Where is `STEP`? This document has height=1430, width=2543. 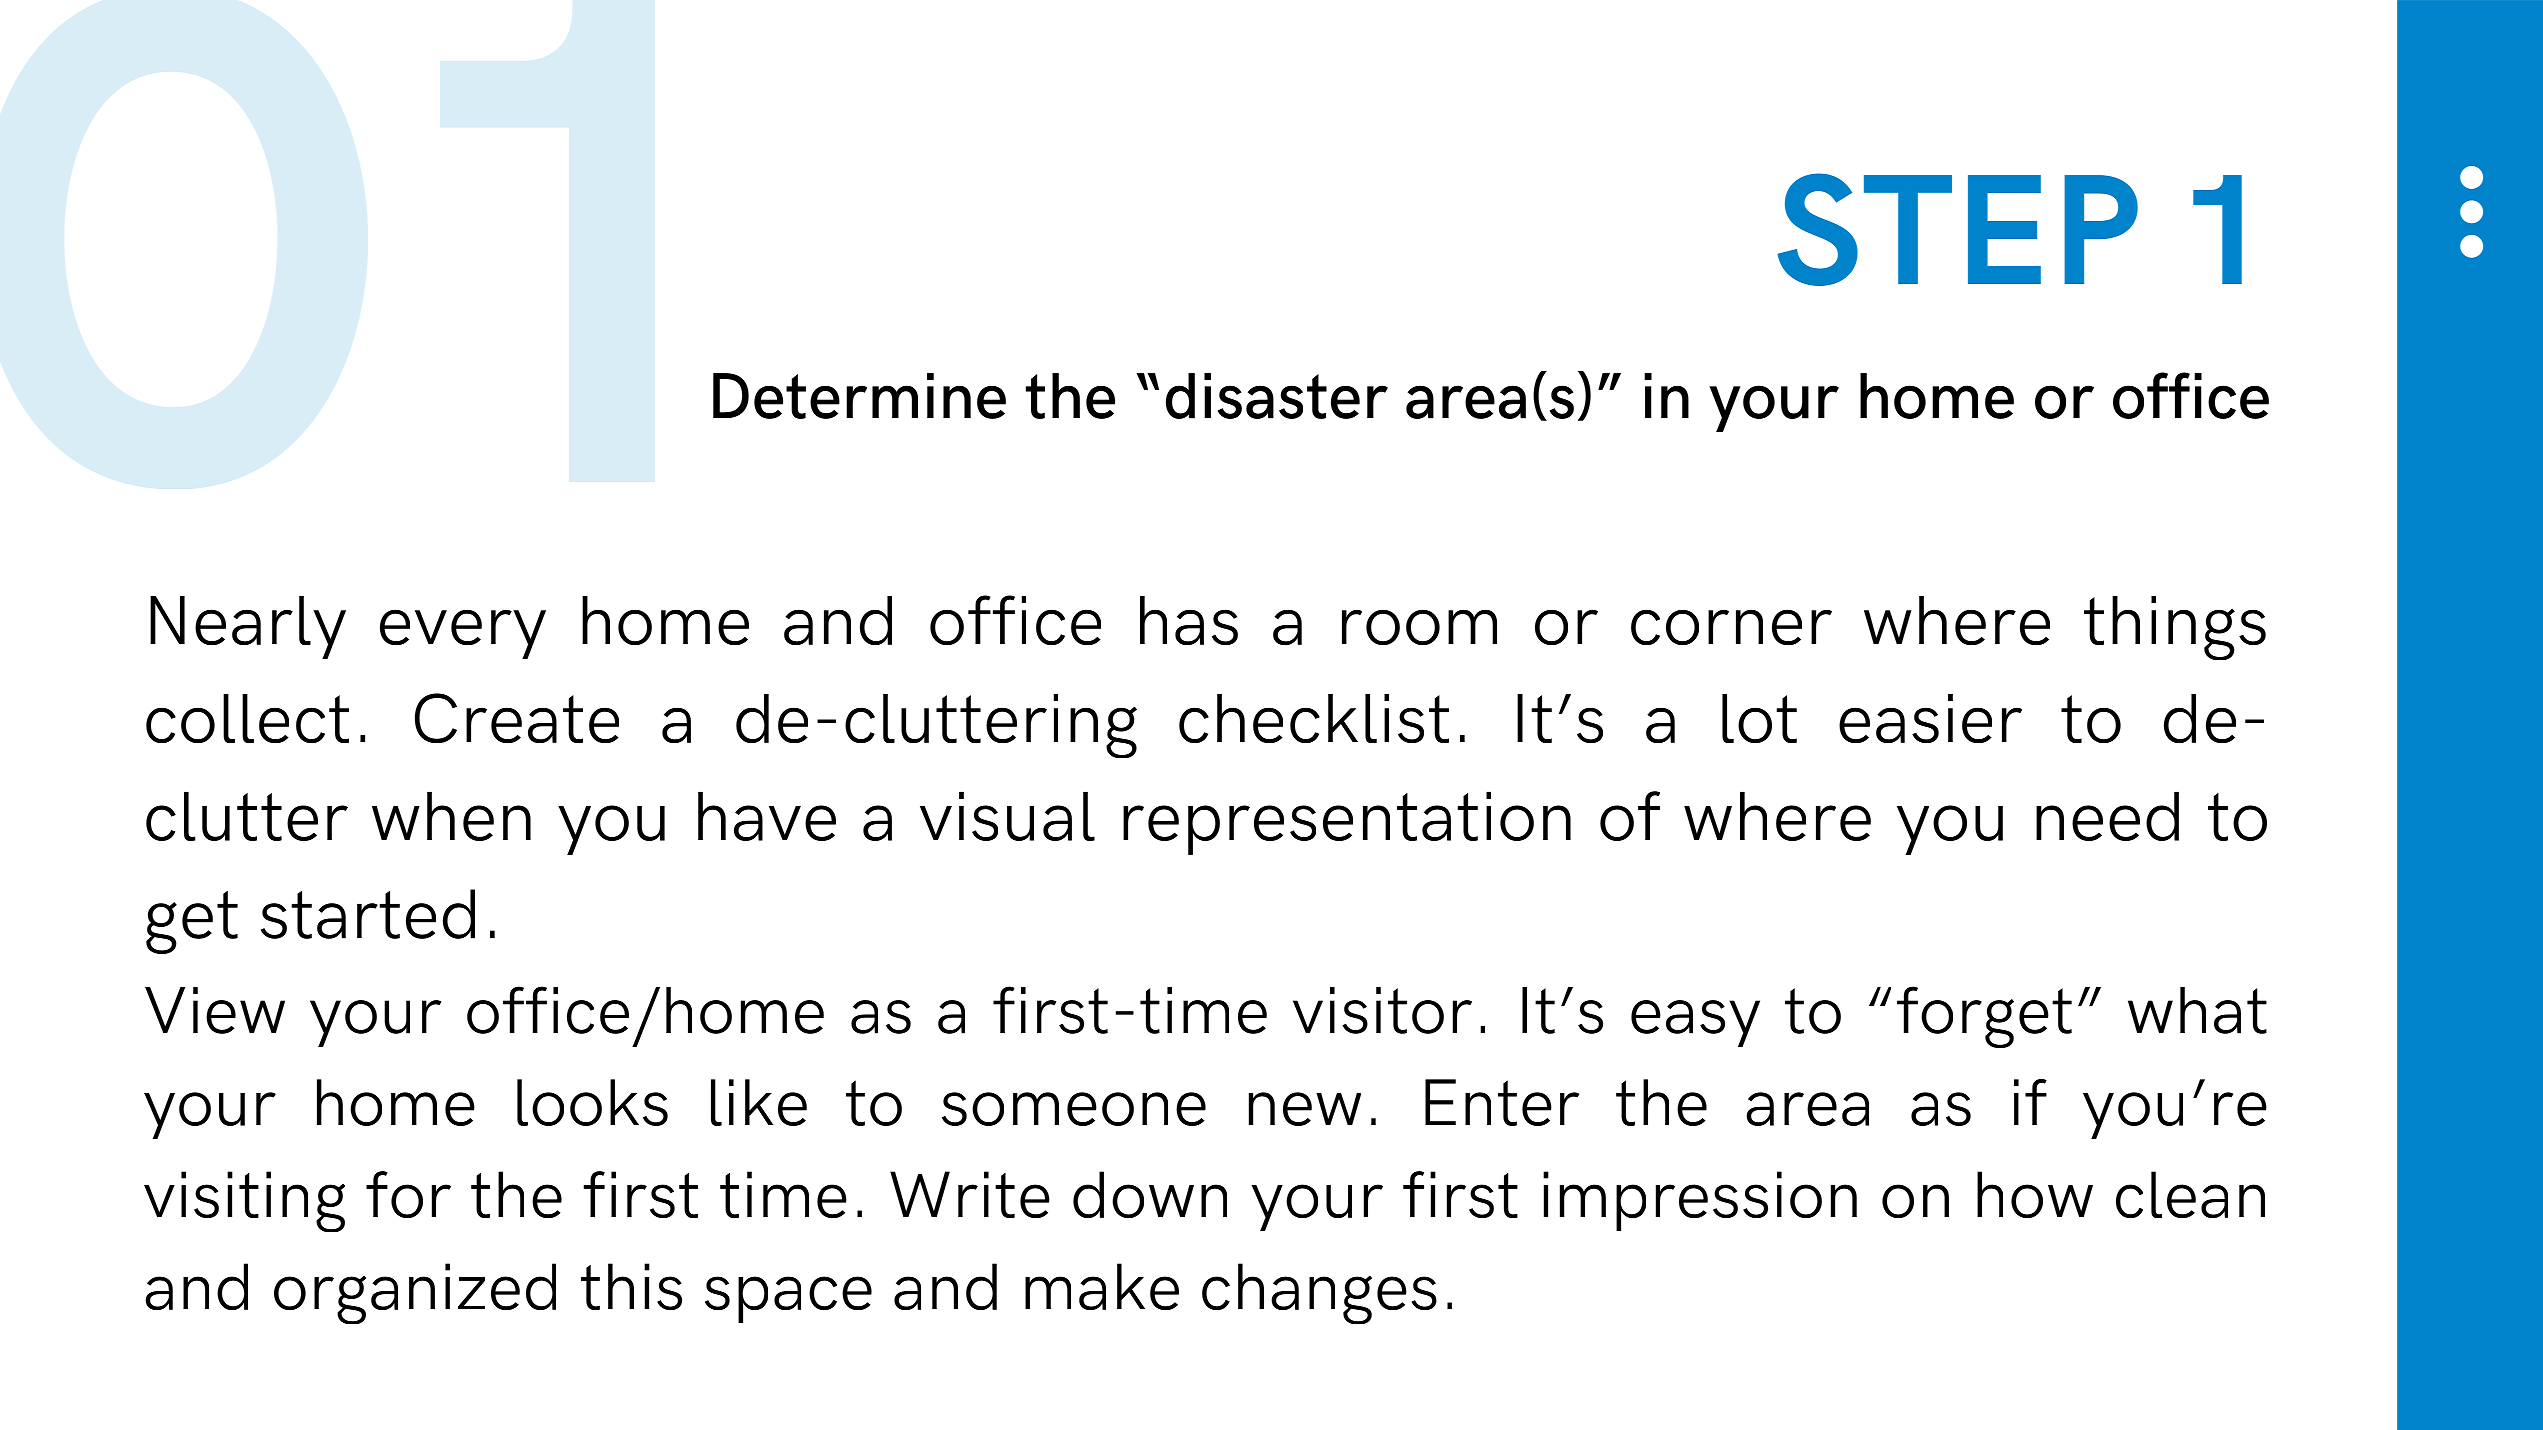
STEP is located at coordinates (1957, 229).
